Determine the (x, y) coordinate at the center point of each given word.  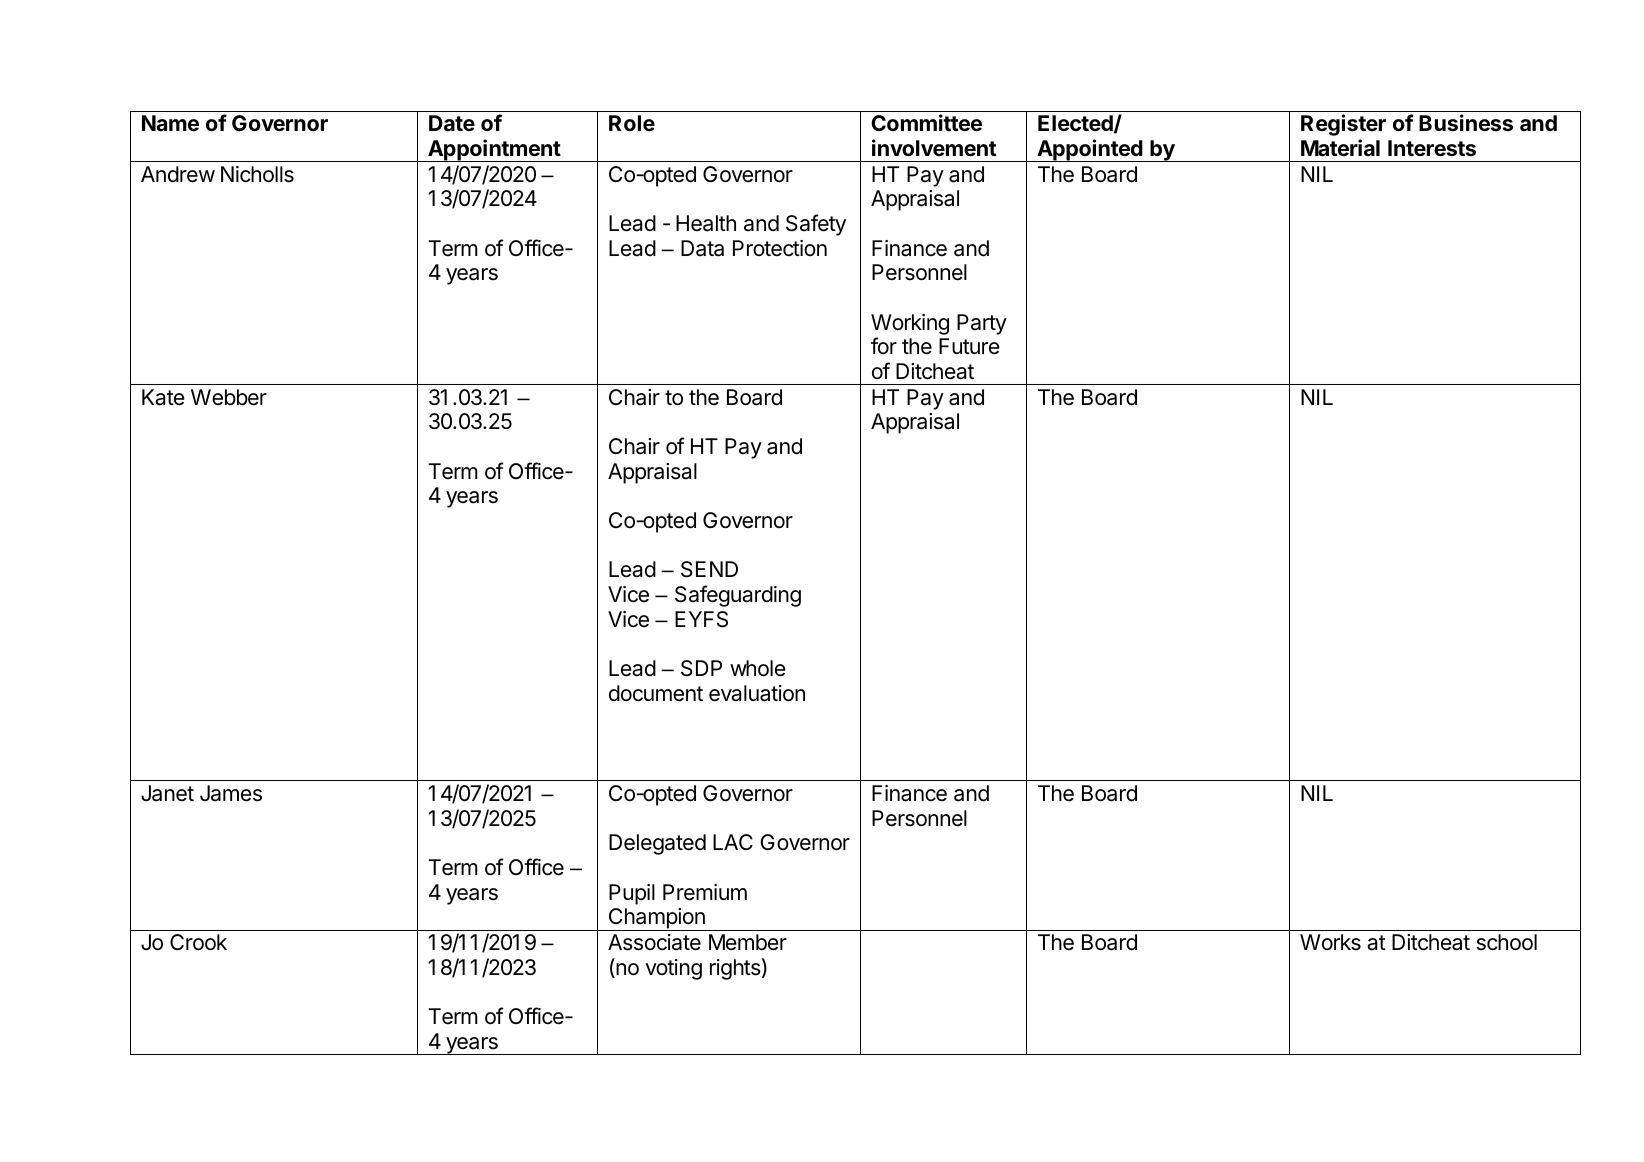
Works (1330, 942)
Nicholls (257, 174)
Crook (198, 942)
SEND (709, 569)
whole (758, 668)
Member (748, 942)
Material (1340, 148)
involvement (934, 148)
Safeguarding (738, 596)
